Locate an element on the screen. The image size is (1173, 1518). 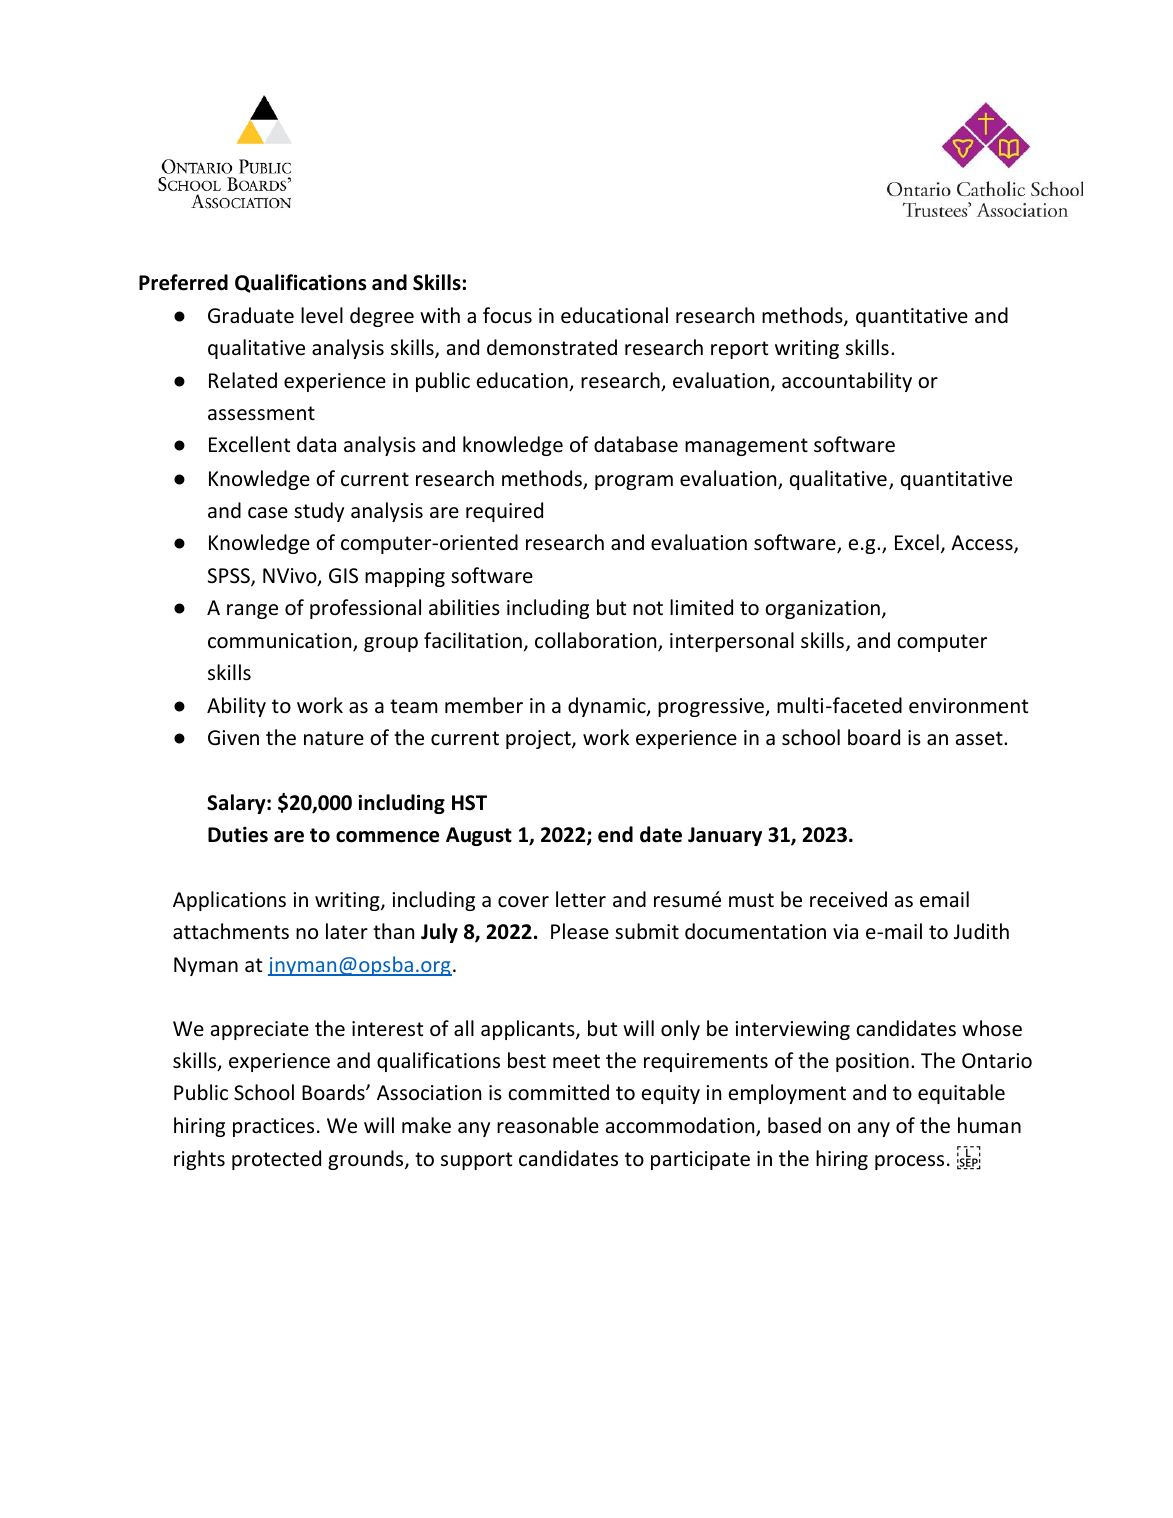
practices is located at coordinates (273, 1127).
